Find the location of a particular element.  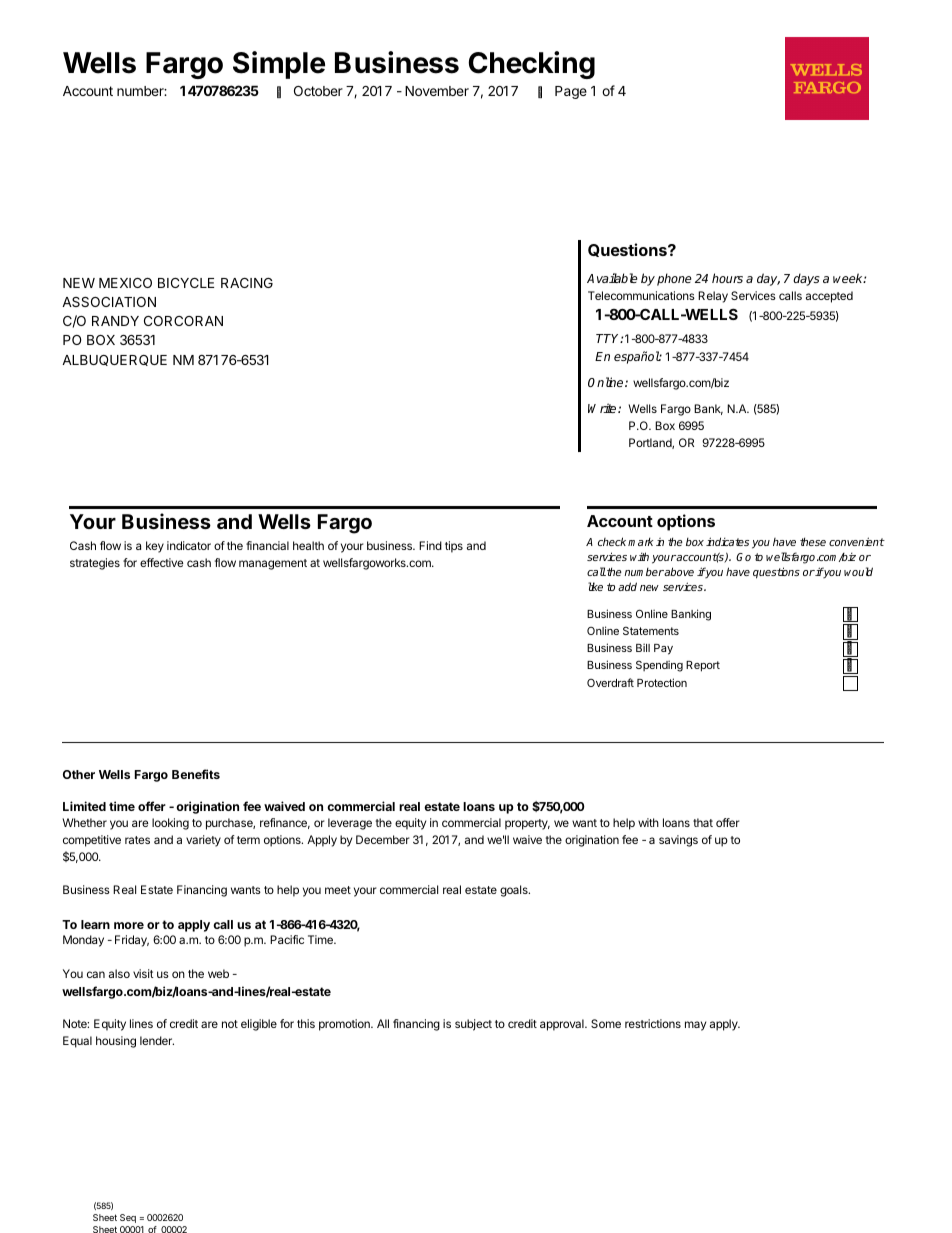

Simple is located at coordinates (279, 65).
